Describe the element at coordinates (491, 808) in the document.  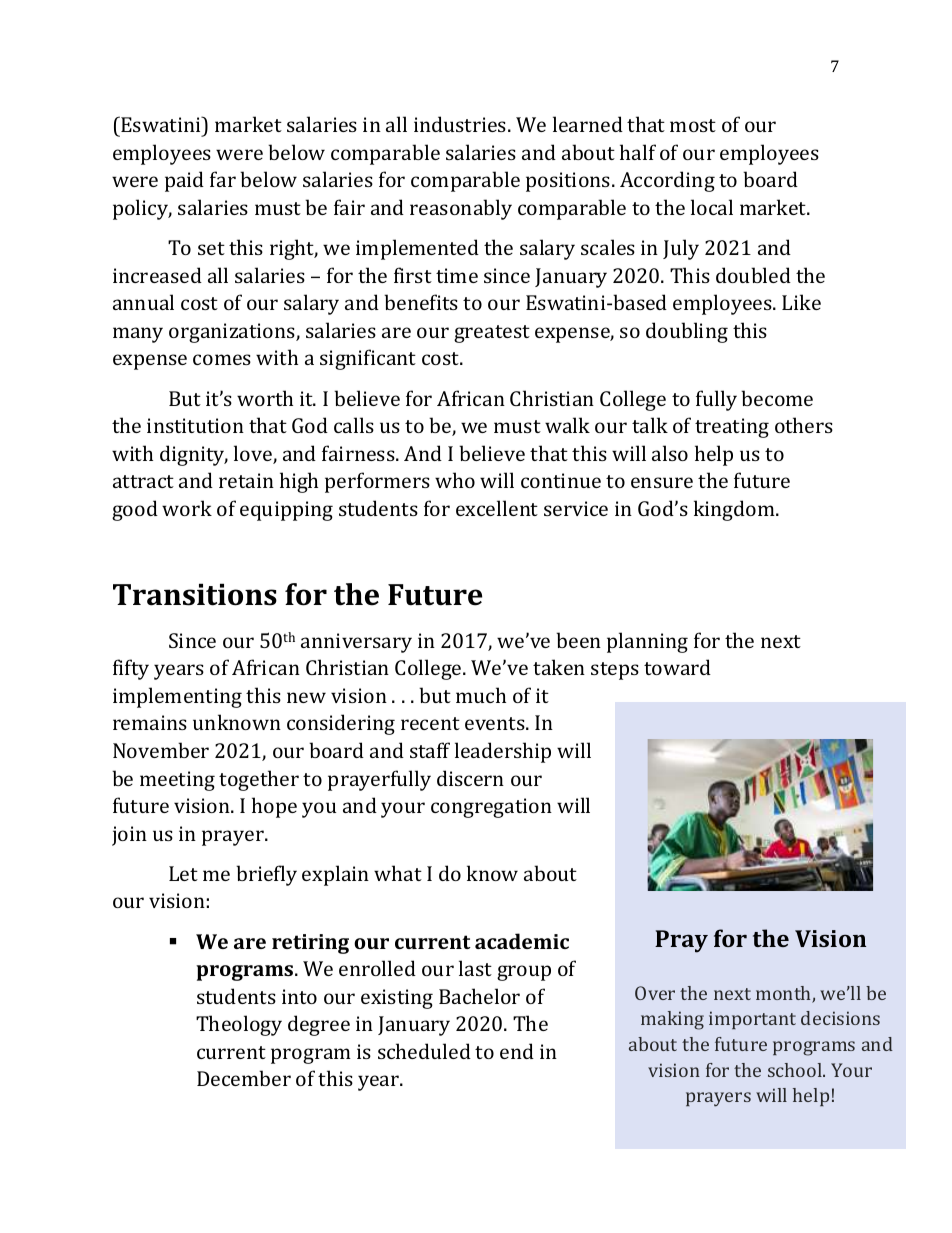
I see `congregation` at that location.
